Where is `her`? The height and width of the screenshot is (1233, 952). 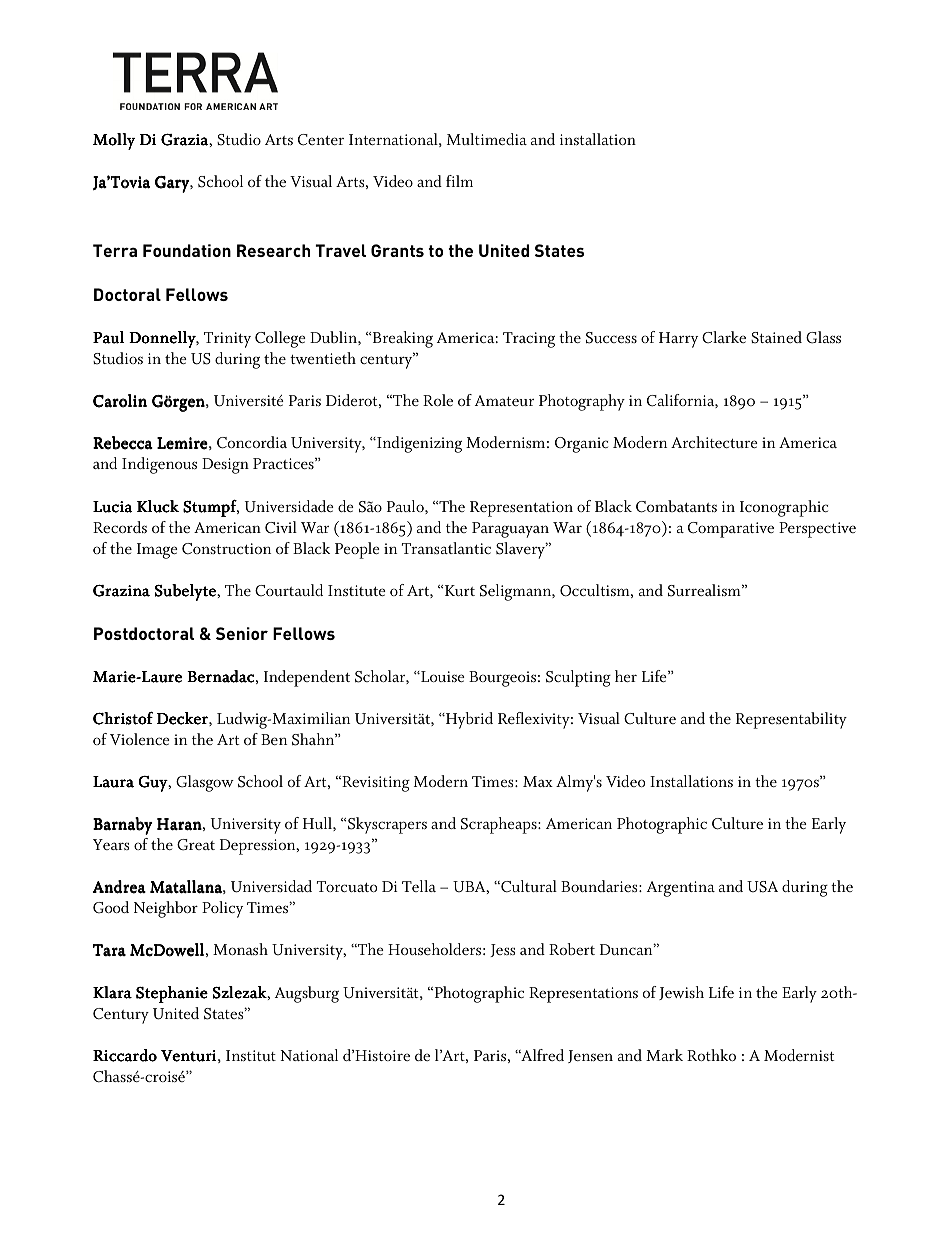
her is located at coordinates (626, 676).
